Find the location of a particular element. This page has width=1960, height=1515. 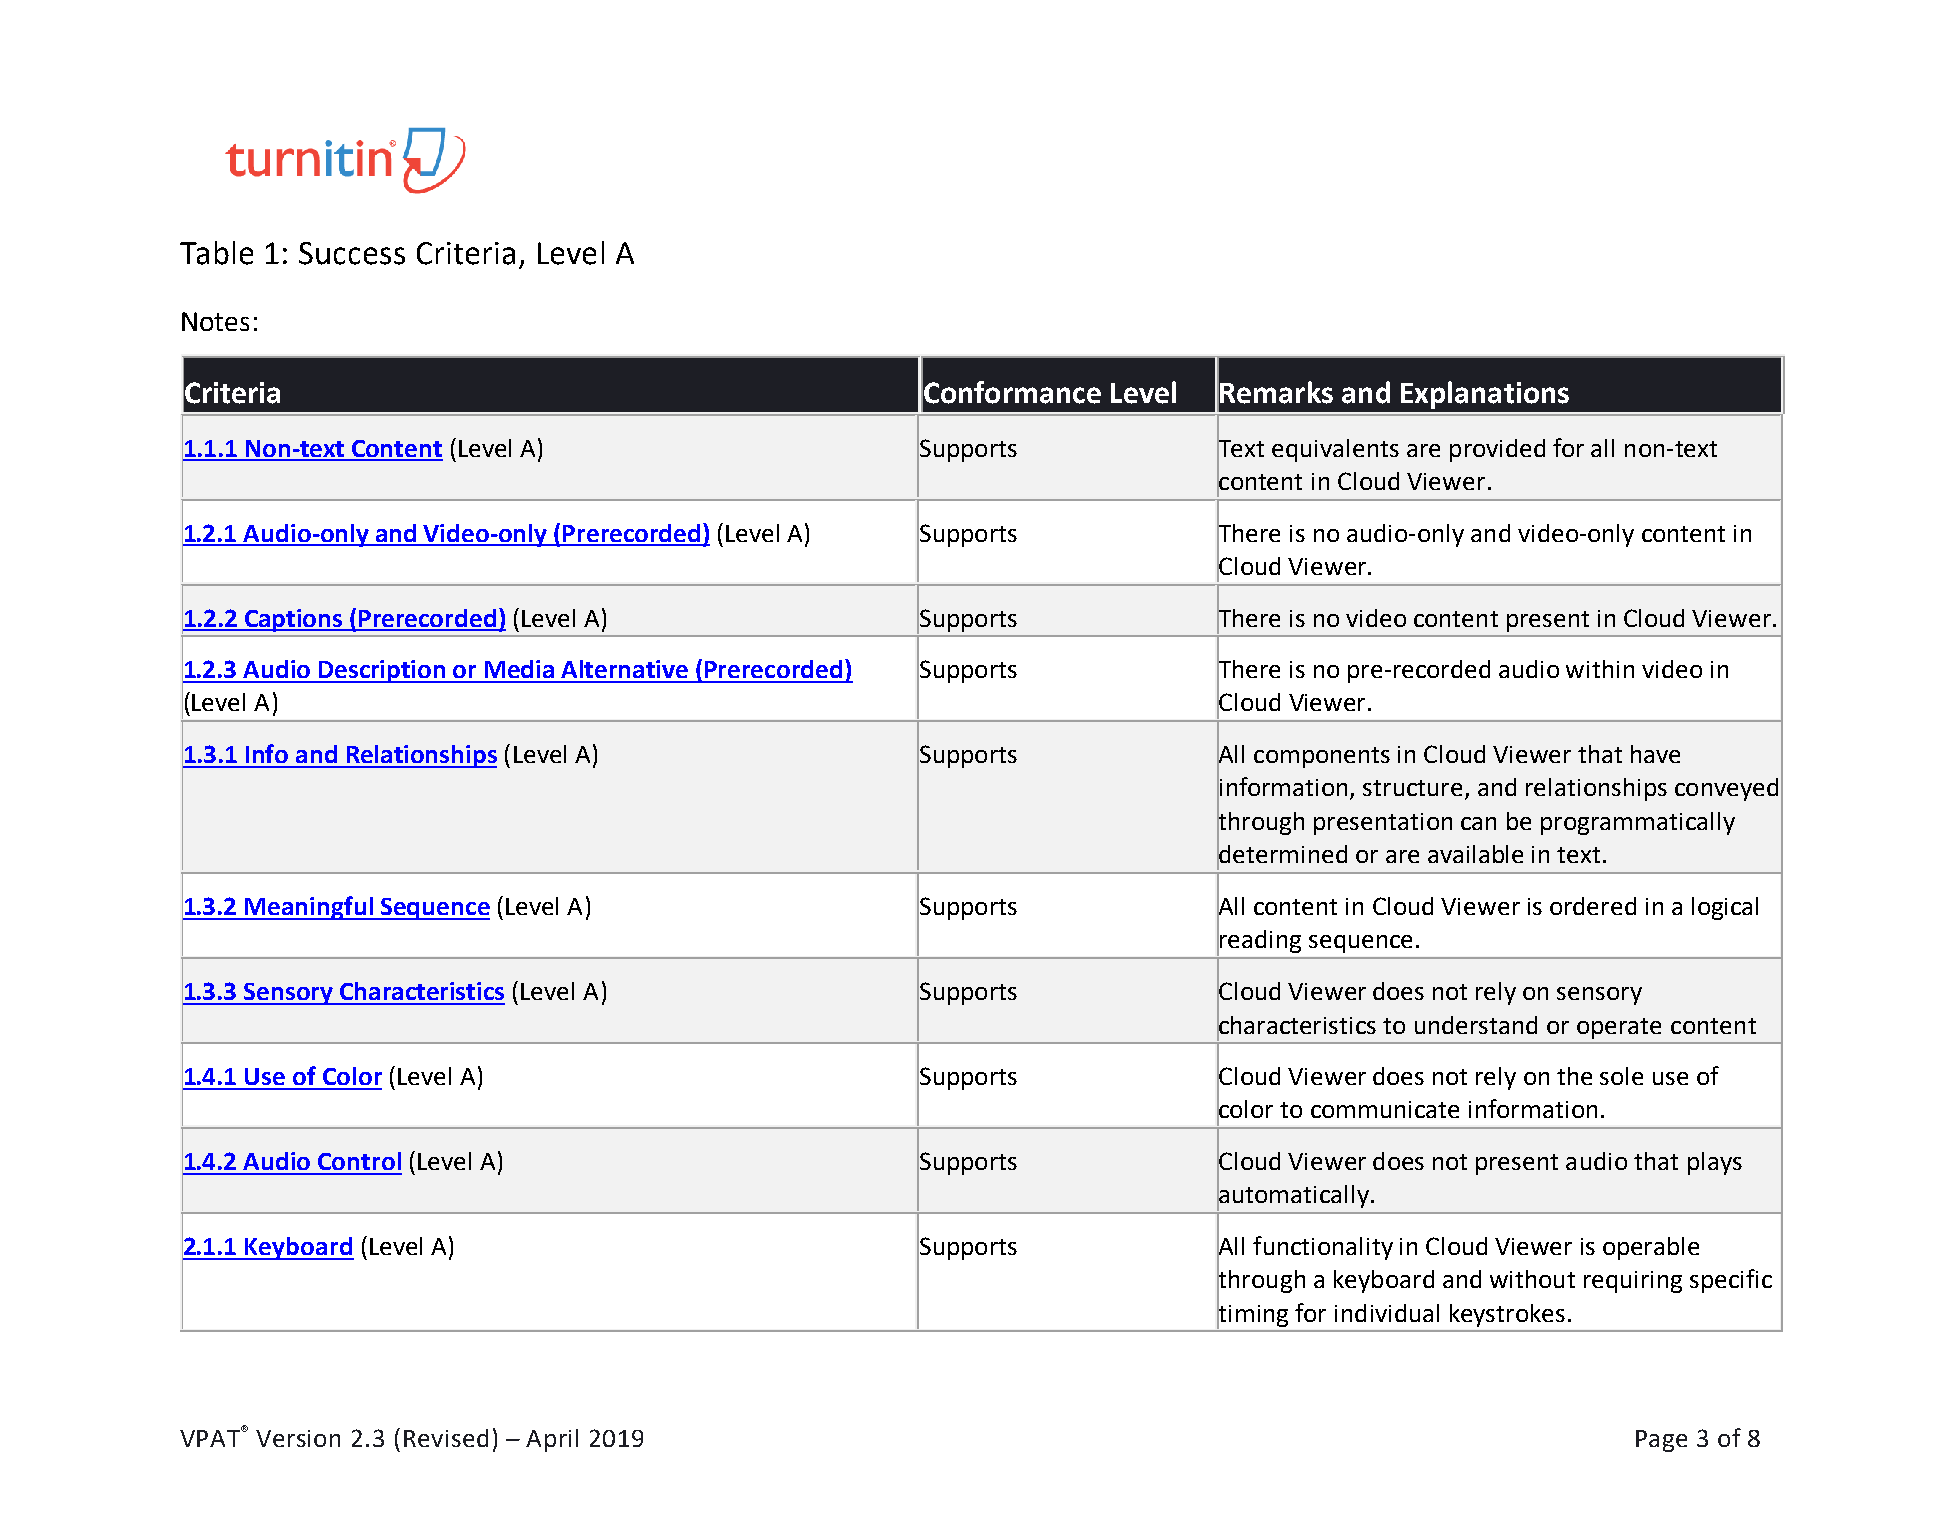

sole is located at coordinates (1621, 1076).
